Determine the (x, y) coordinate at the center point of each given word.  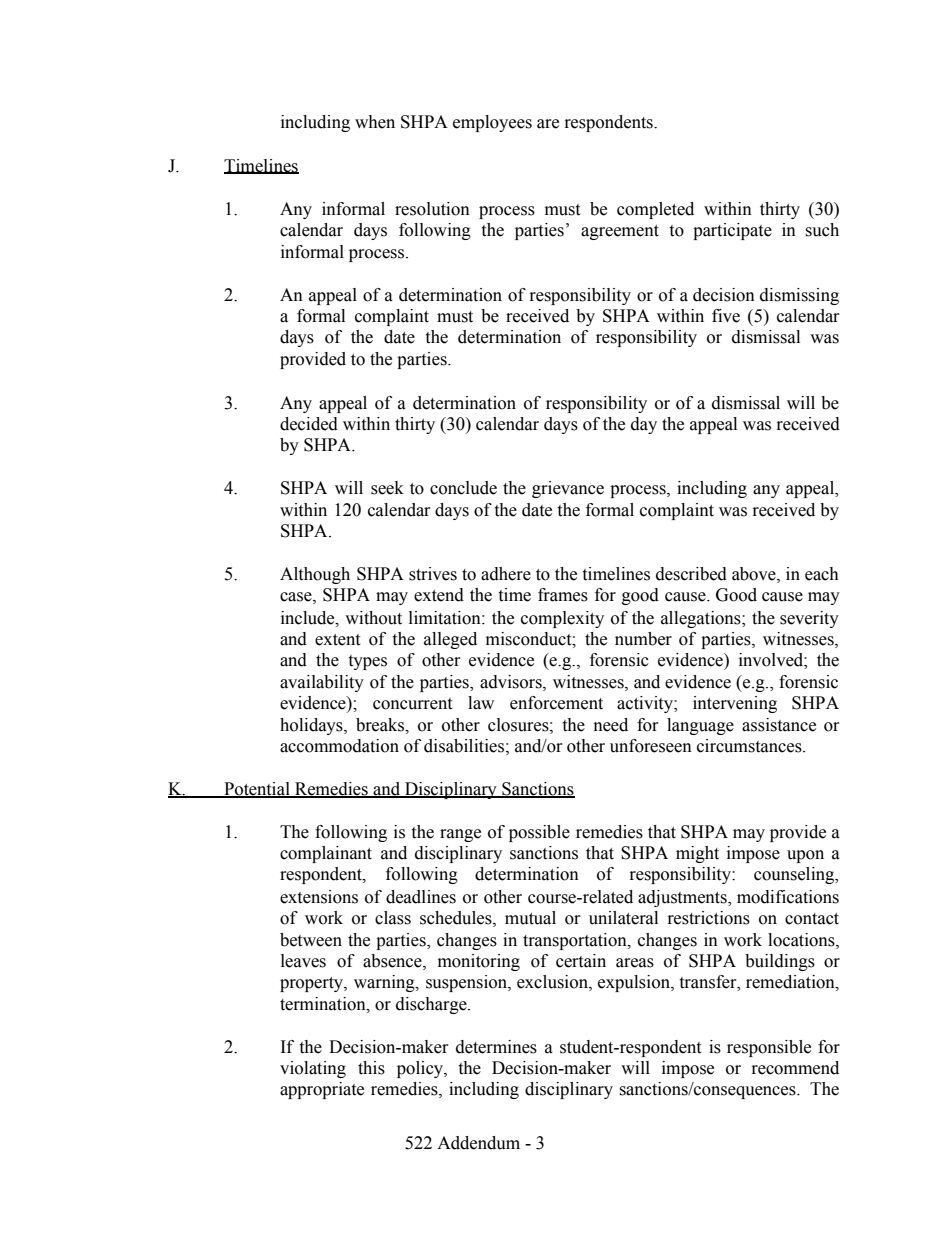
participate (732, 231)
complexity (562, 619)
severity (809, 619)
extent (337, 640)
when (375, 122)
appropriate (322, 1090)
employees (492, 123)
